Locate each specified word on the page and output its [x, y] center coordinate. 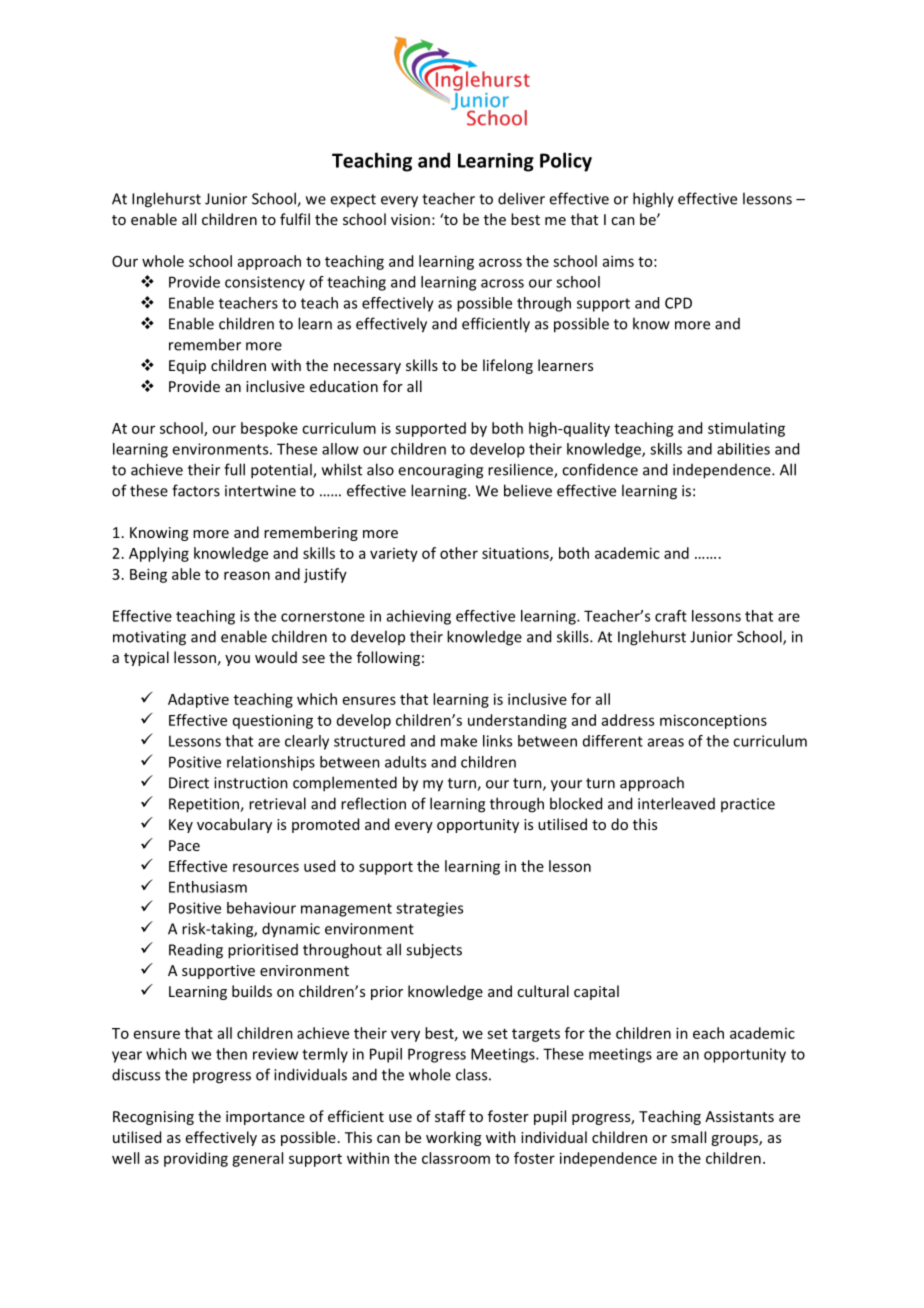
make [459, 741]
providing [196, 1159]
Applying [159, 554]
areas [666, 742]
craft [671, 616]
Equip [187, 367]
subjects [434, 951]
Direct [189, 783]
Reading [196, 951]
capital [596, 992]
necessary [367, 368]
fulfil [295, 219]
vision [410, 219]
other [459, 553]
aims [618, 261]
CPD [678, 303]
